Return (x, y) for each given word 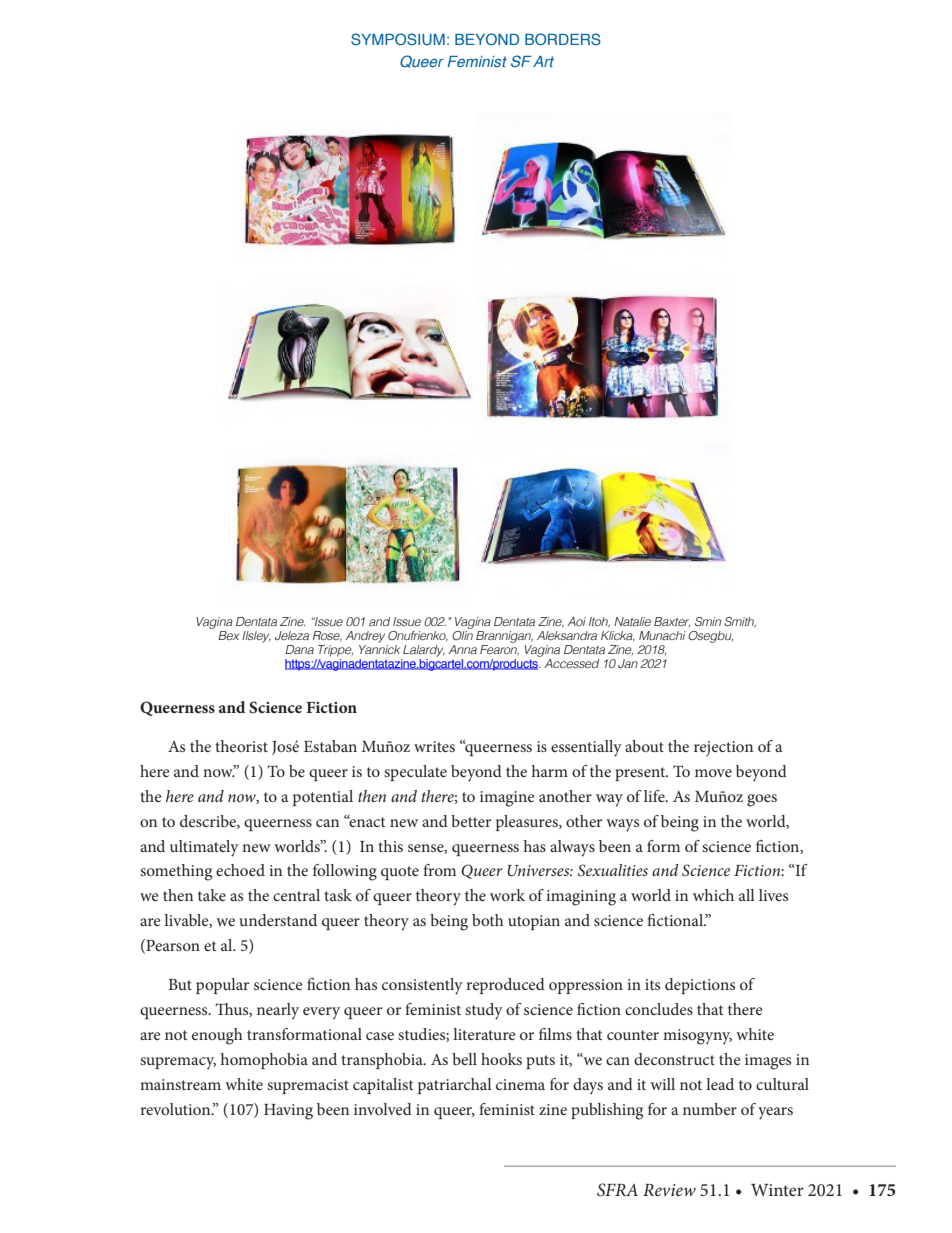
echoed (240, 870)
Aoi (576, 621)
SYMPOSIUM (398, 39)
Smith (740, 622)
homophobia (264, 1061)
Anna (462, 649)
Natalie (632, 621)
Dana (299, 649)
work (507, 895)
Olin (462, 634)
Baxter (672, 622)
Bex (228, 635)
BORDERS (563, 39)
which (713, 895)
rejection (723, 748)
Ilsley (256, 637)
